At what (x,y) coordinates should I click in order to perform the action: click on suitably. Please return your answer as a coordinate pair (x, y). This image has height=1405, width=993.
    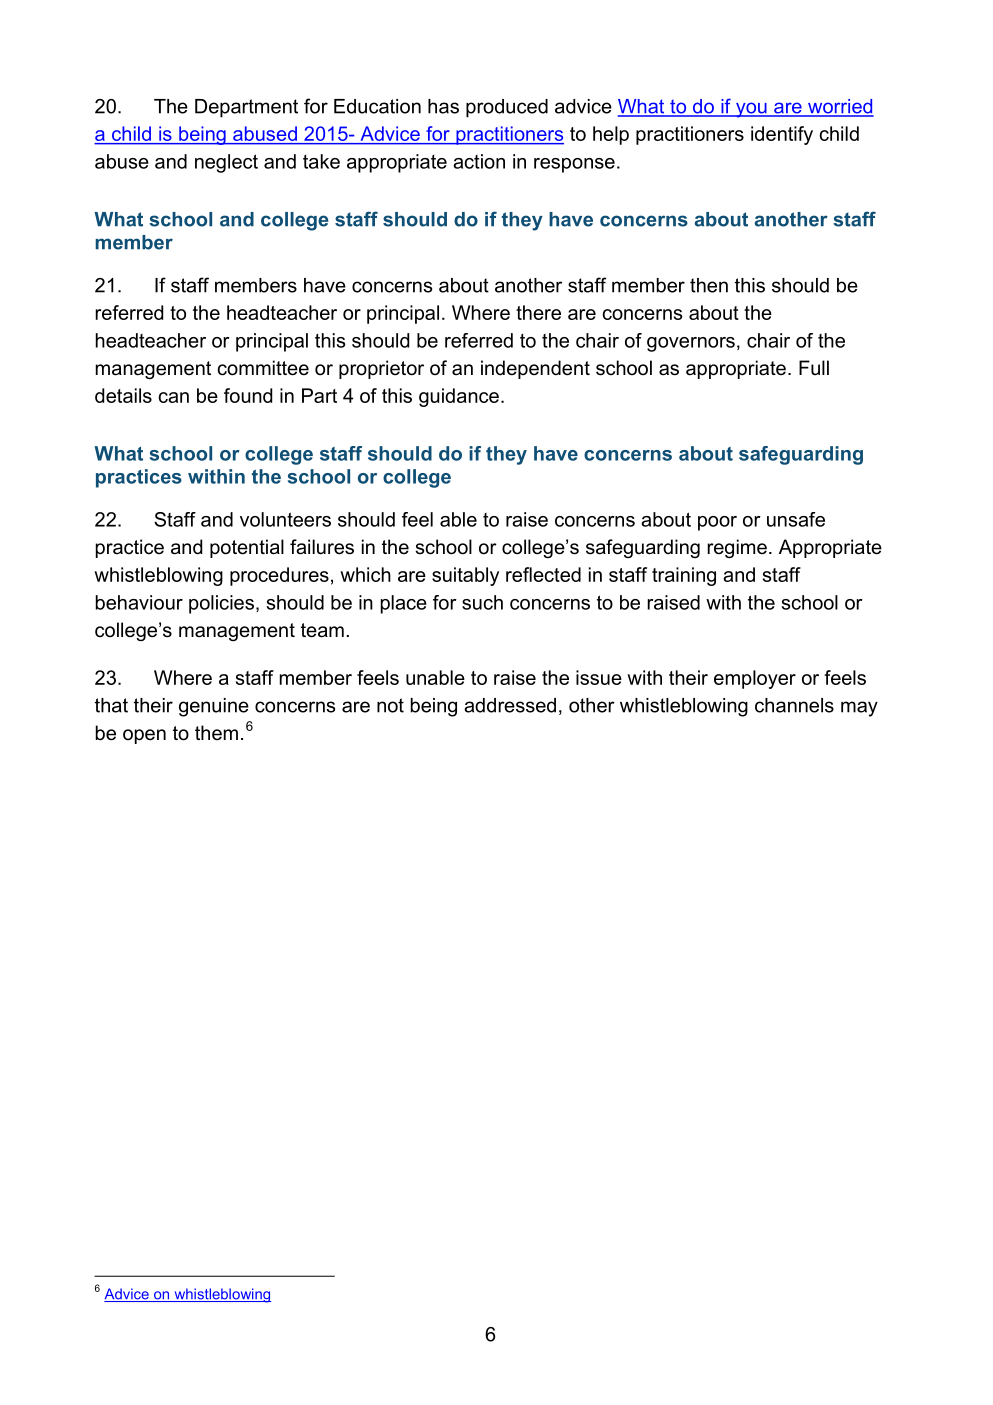
    Looking at the image, I should click on (465, 576).
